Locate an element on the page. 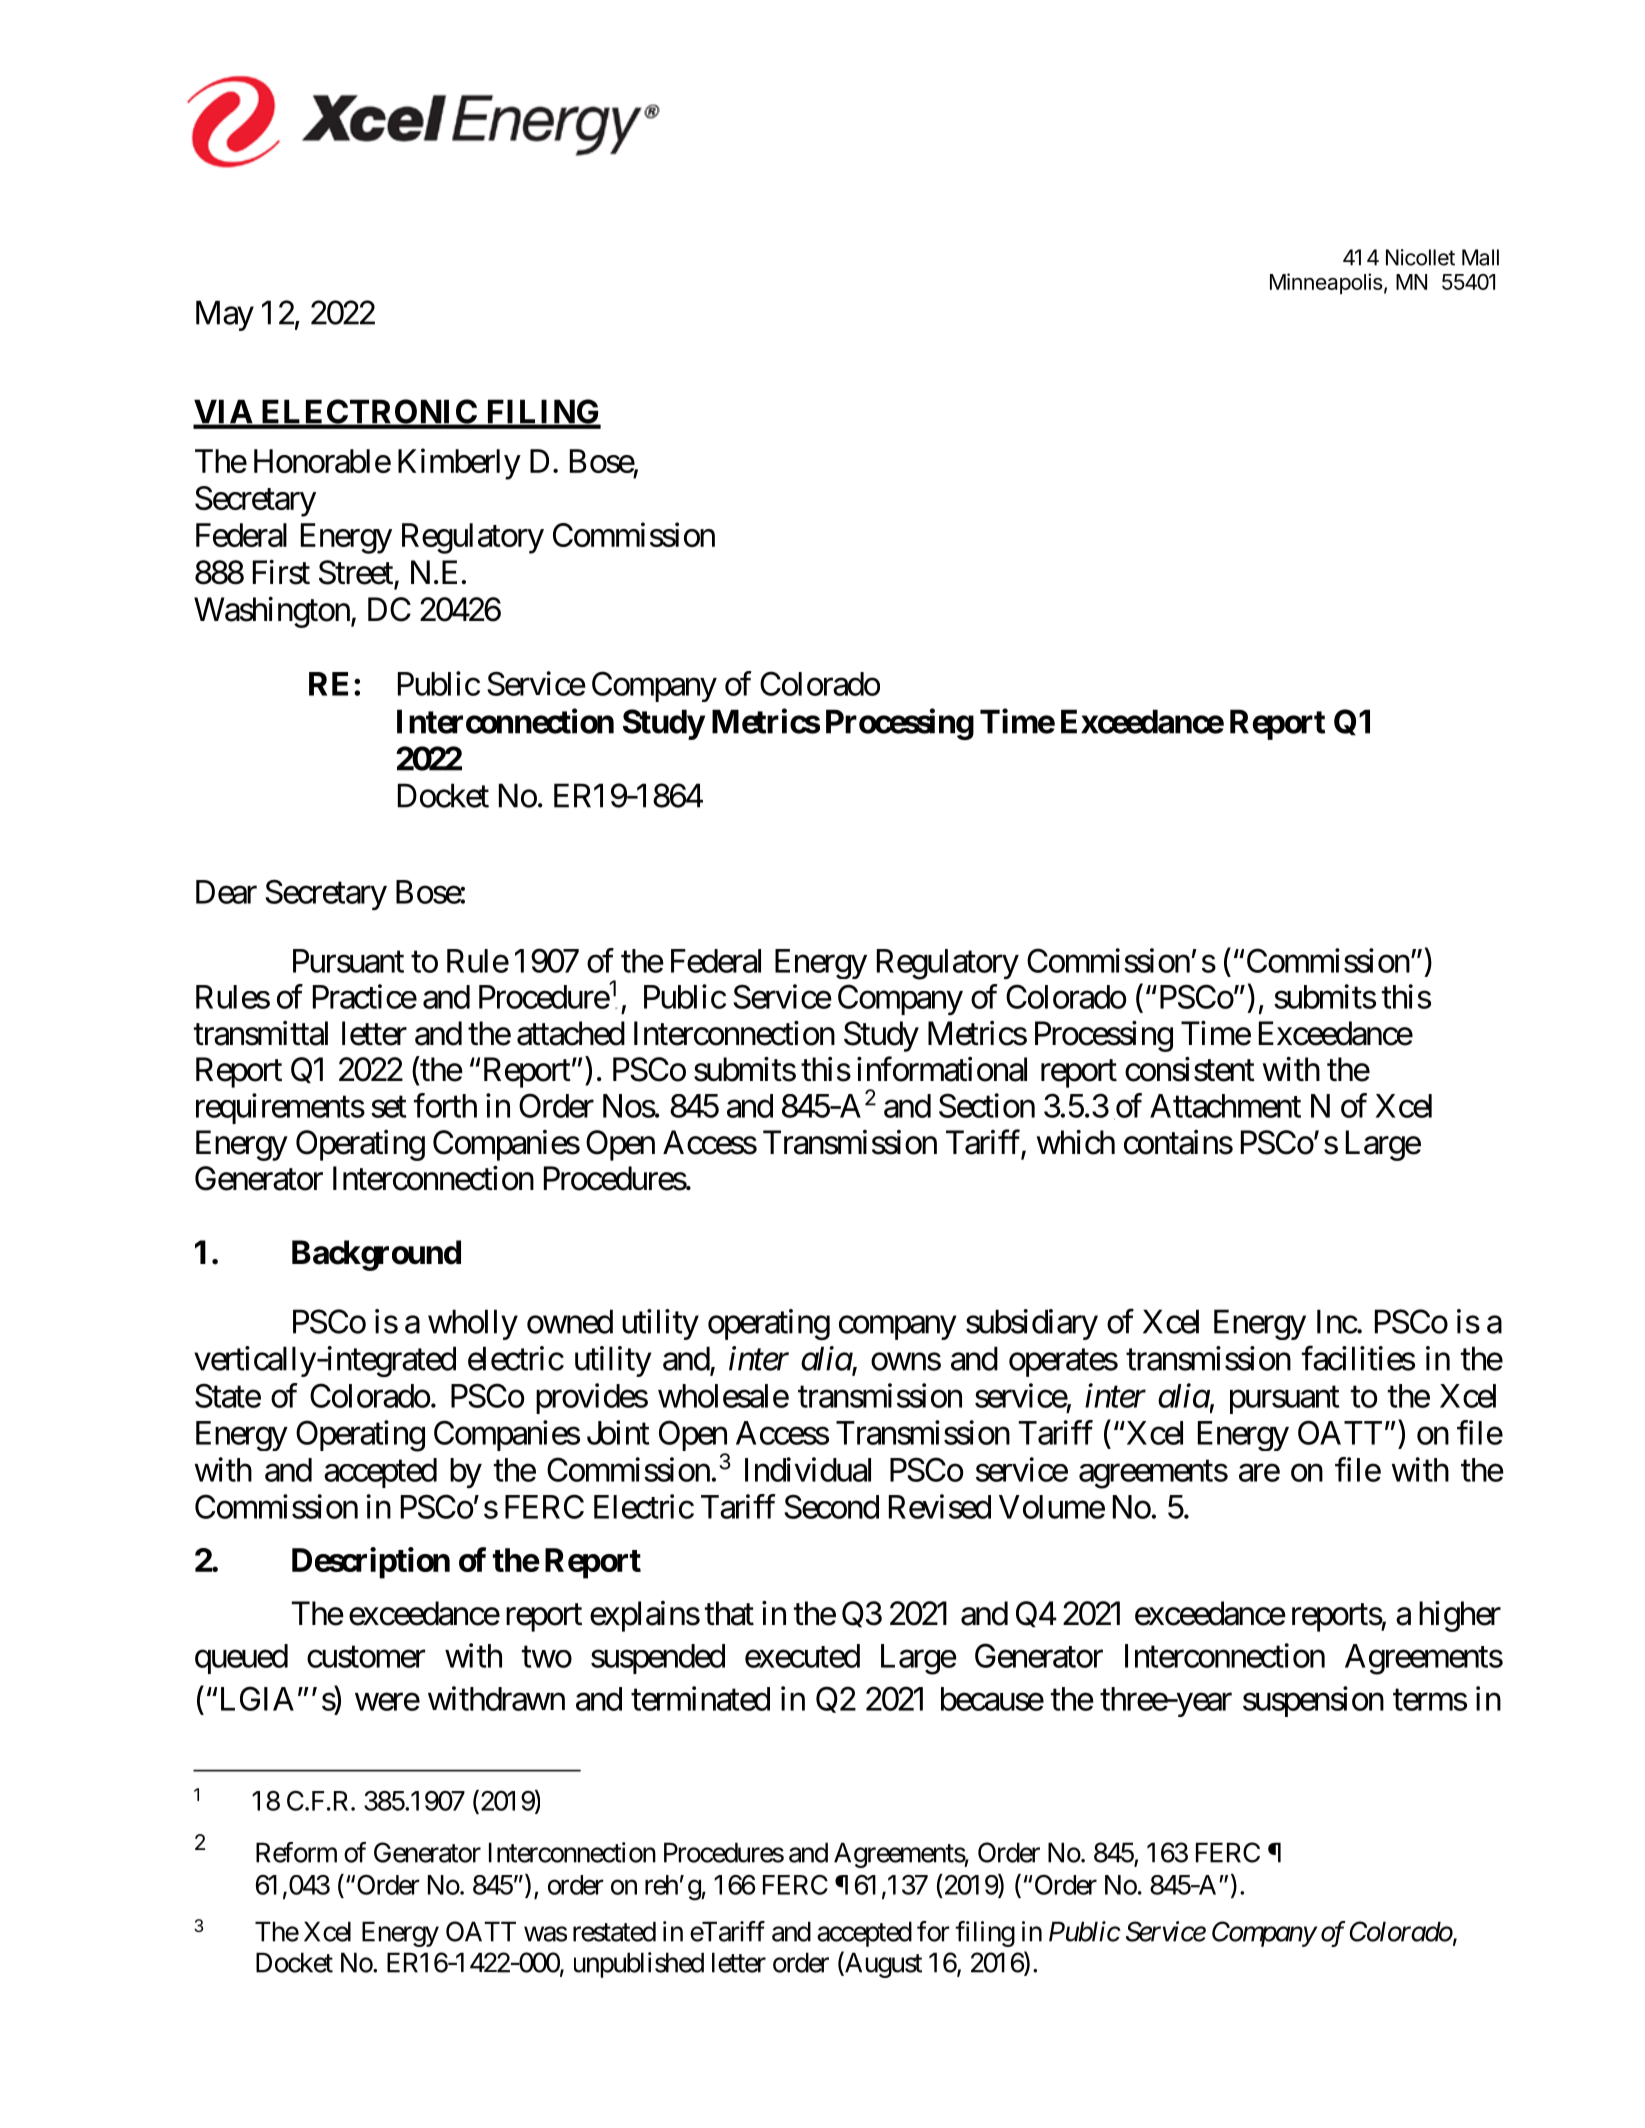  Attachment is located at coordinates (1225, 1106).
